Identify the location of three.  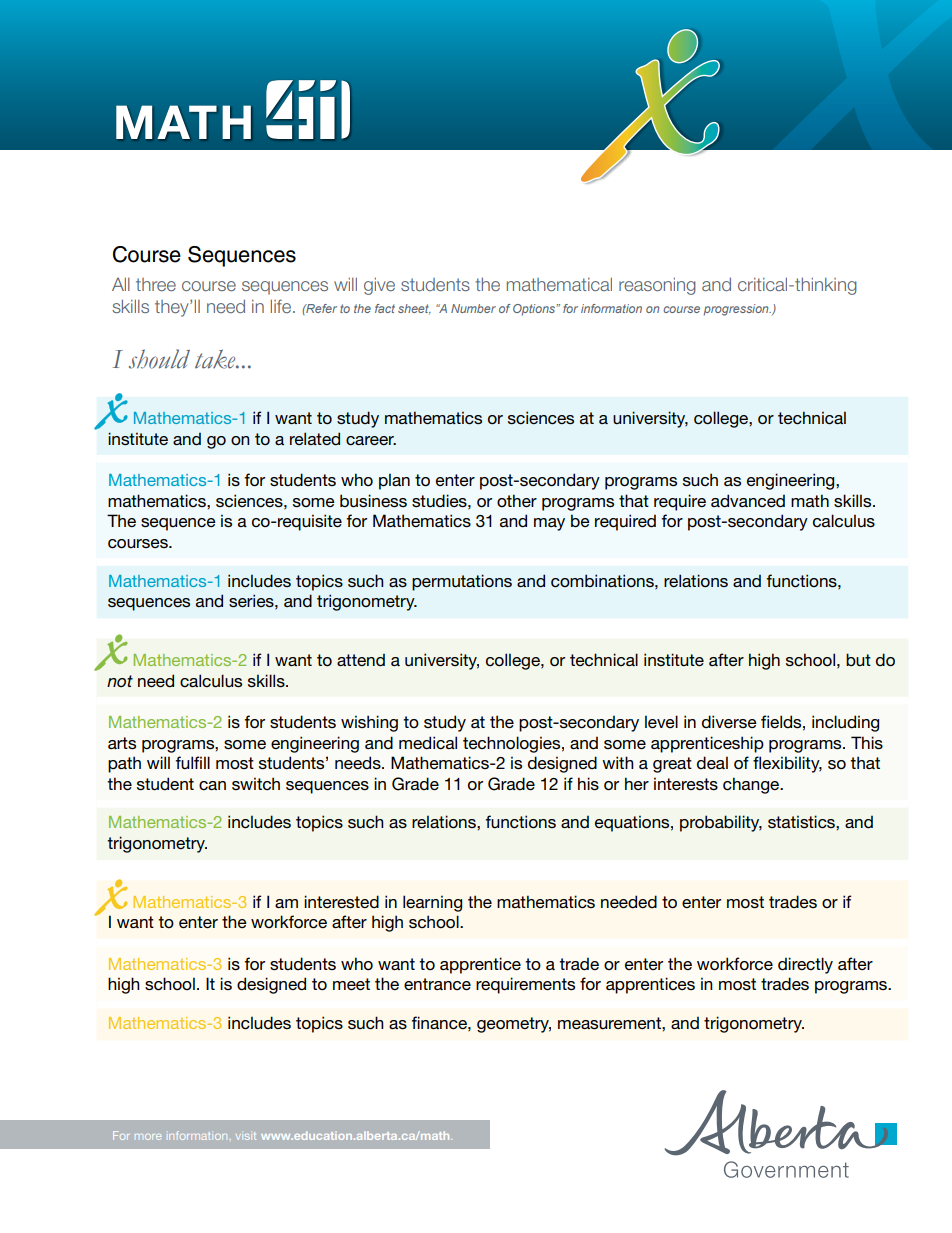
(156, 284).
